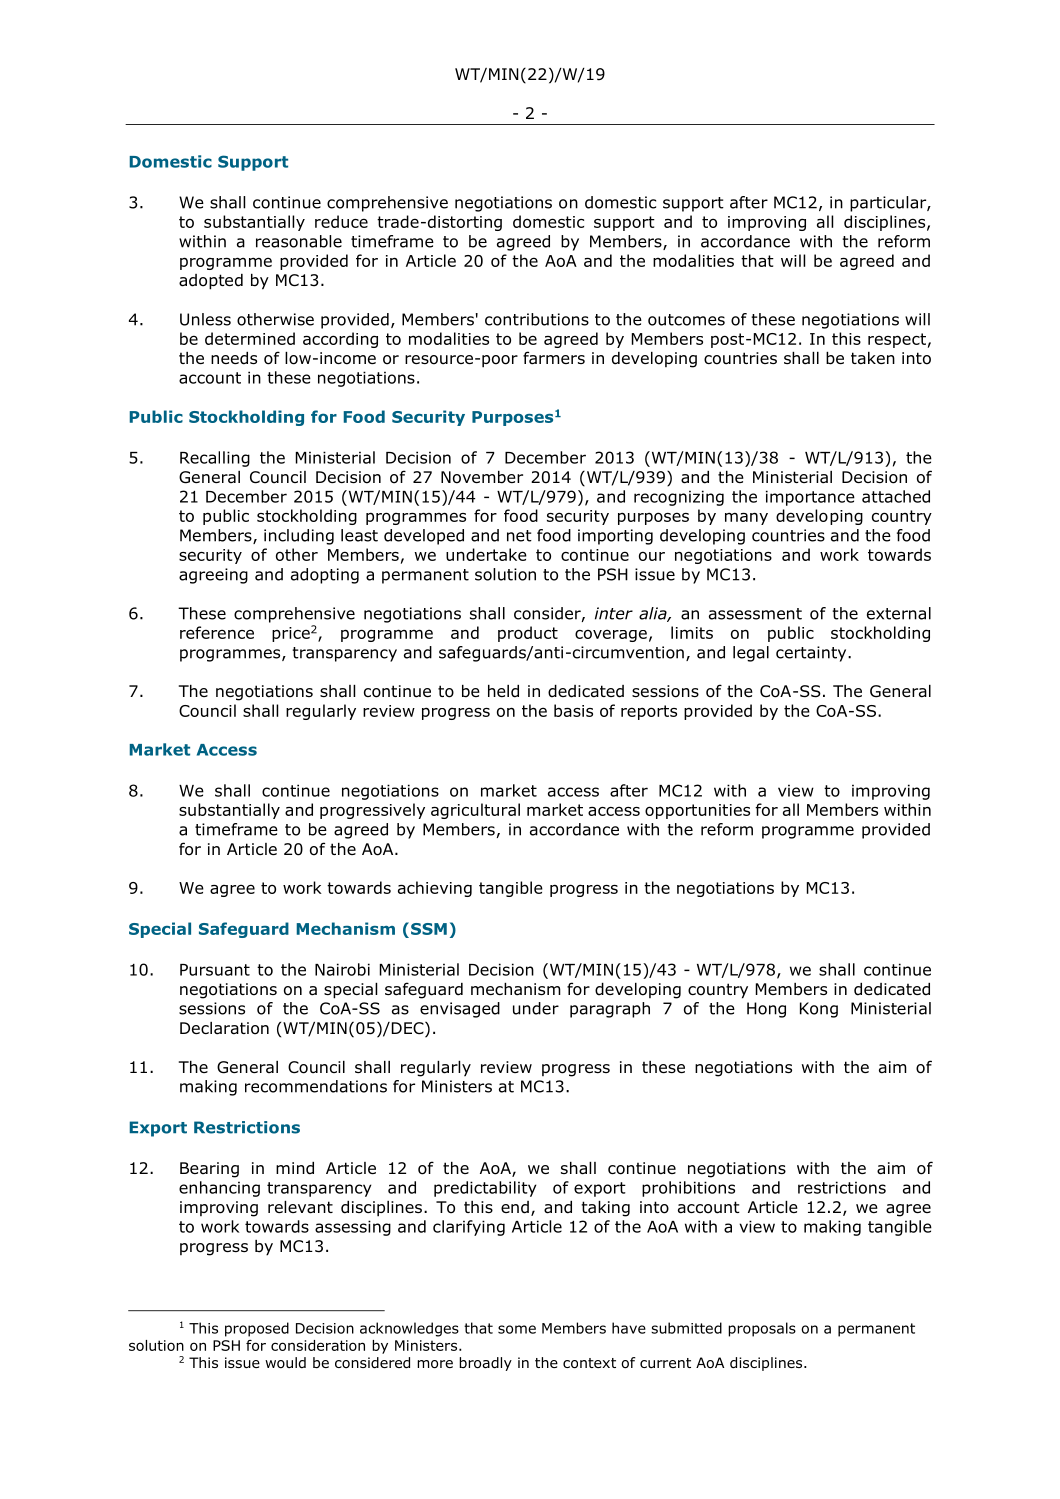 This screenshot has height=1499, width=1060. Describe the element at coordinates (537, 319) in the screenshot. I see `contributions` at that location.
